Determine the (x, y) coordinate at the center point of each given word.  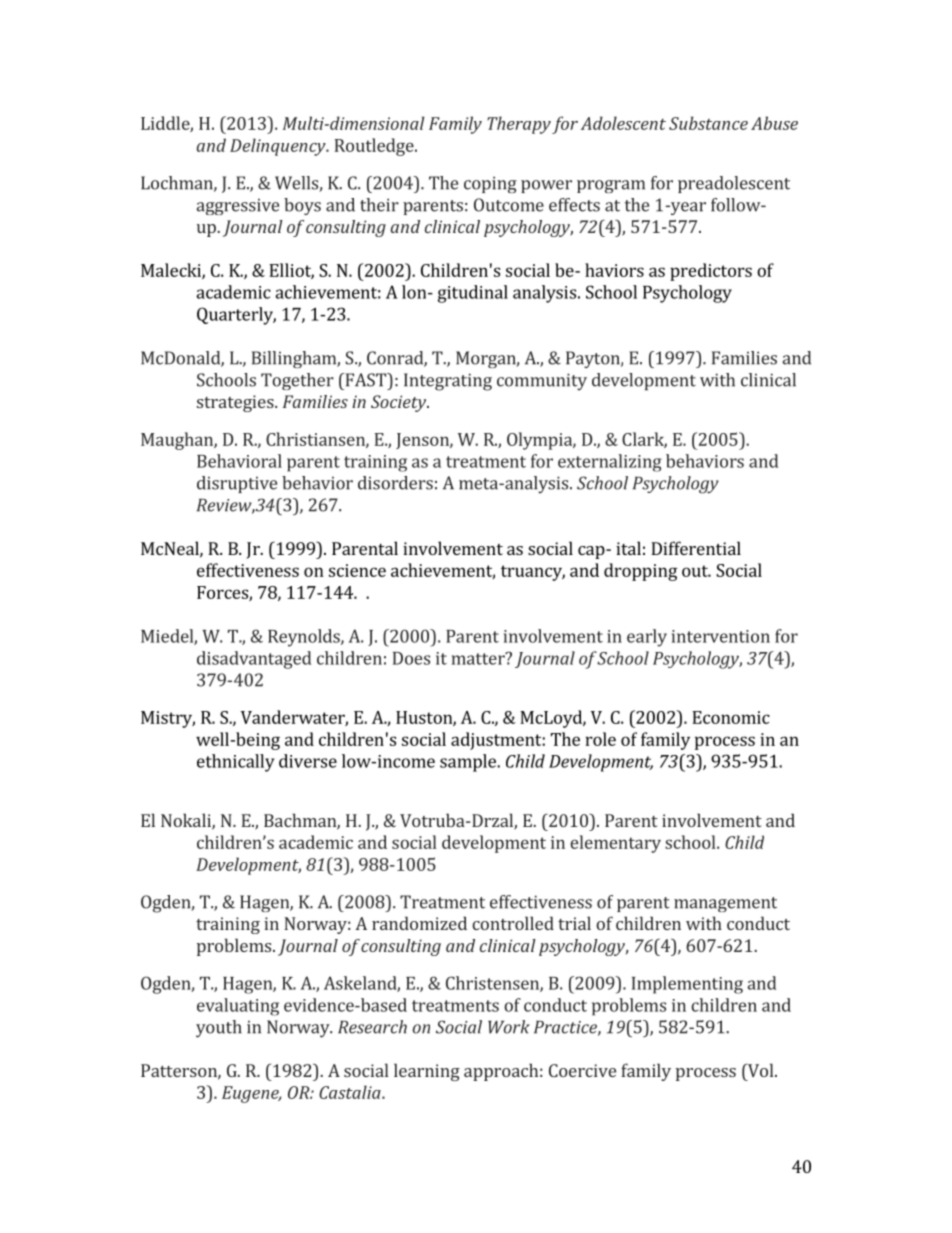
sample (469, 763)
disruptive (237, 484)
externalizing (610, 463)
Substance (708, 123)
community (542, 382)
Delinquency (279, 147)
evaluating (238, 1007)
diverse (308, 761)
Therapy (519, 125)
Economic (731, 717)
